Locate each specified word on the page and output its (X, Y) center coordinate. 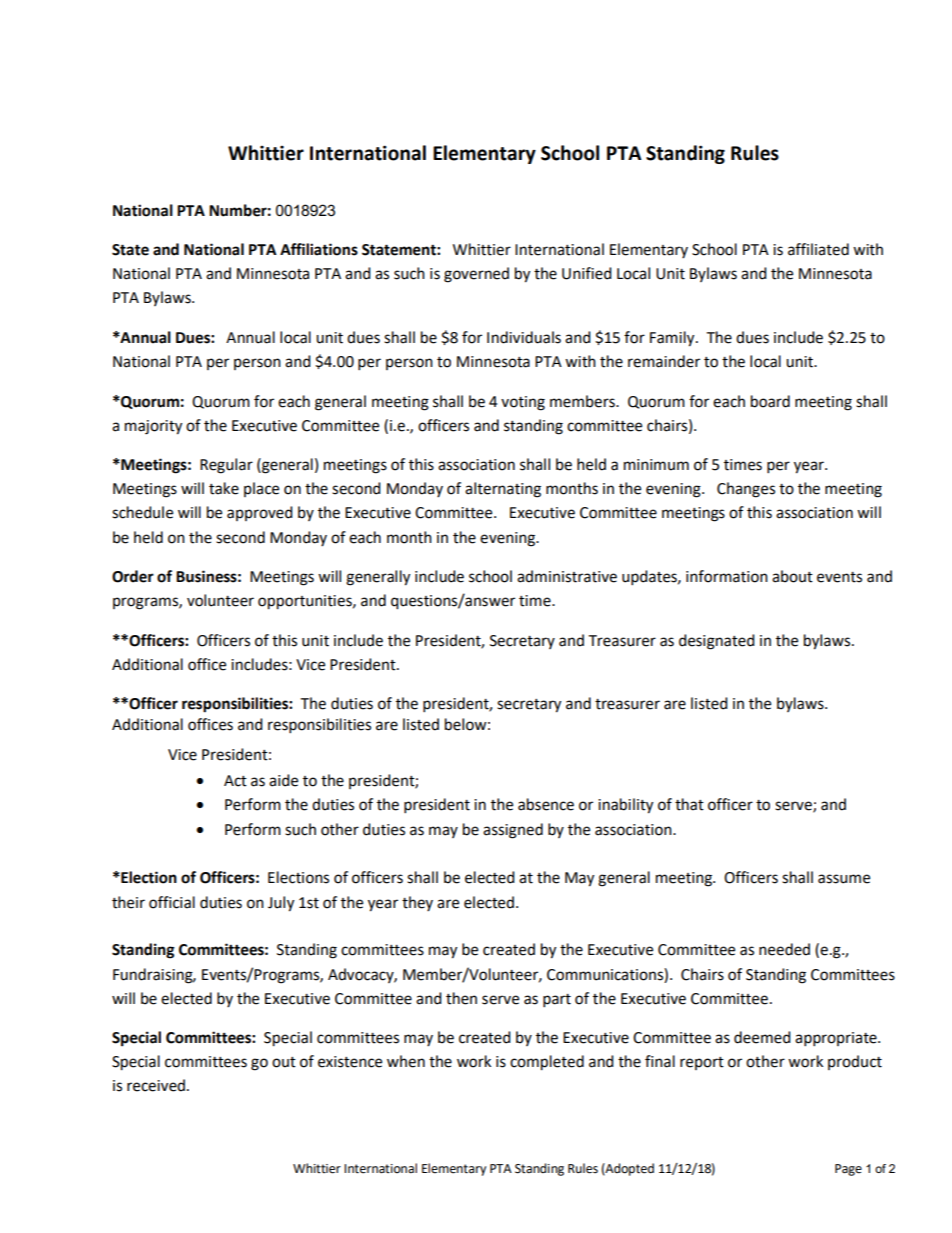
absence (546, 804)
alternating (503, 490)
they (417, 903)
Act (235, 781)
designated (717, 642)
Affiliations (319, 249)
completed (547, 1063)
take (224, 488)
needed (784, 949)
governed (476, 275)
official (172, 902)
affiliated (818, 249)
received (157, 1085)
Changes (746, 490)
